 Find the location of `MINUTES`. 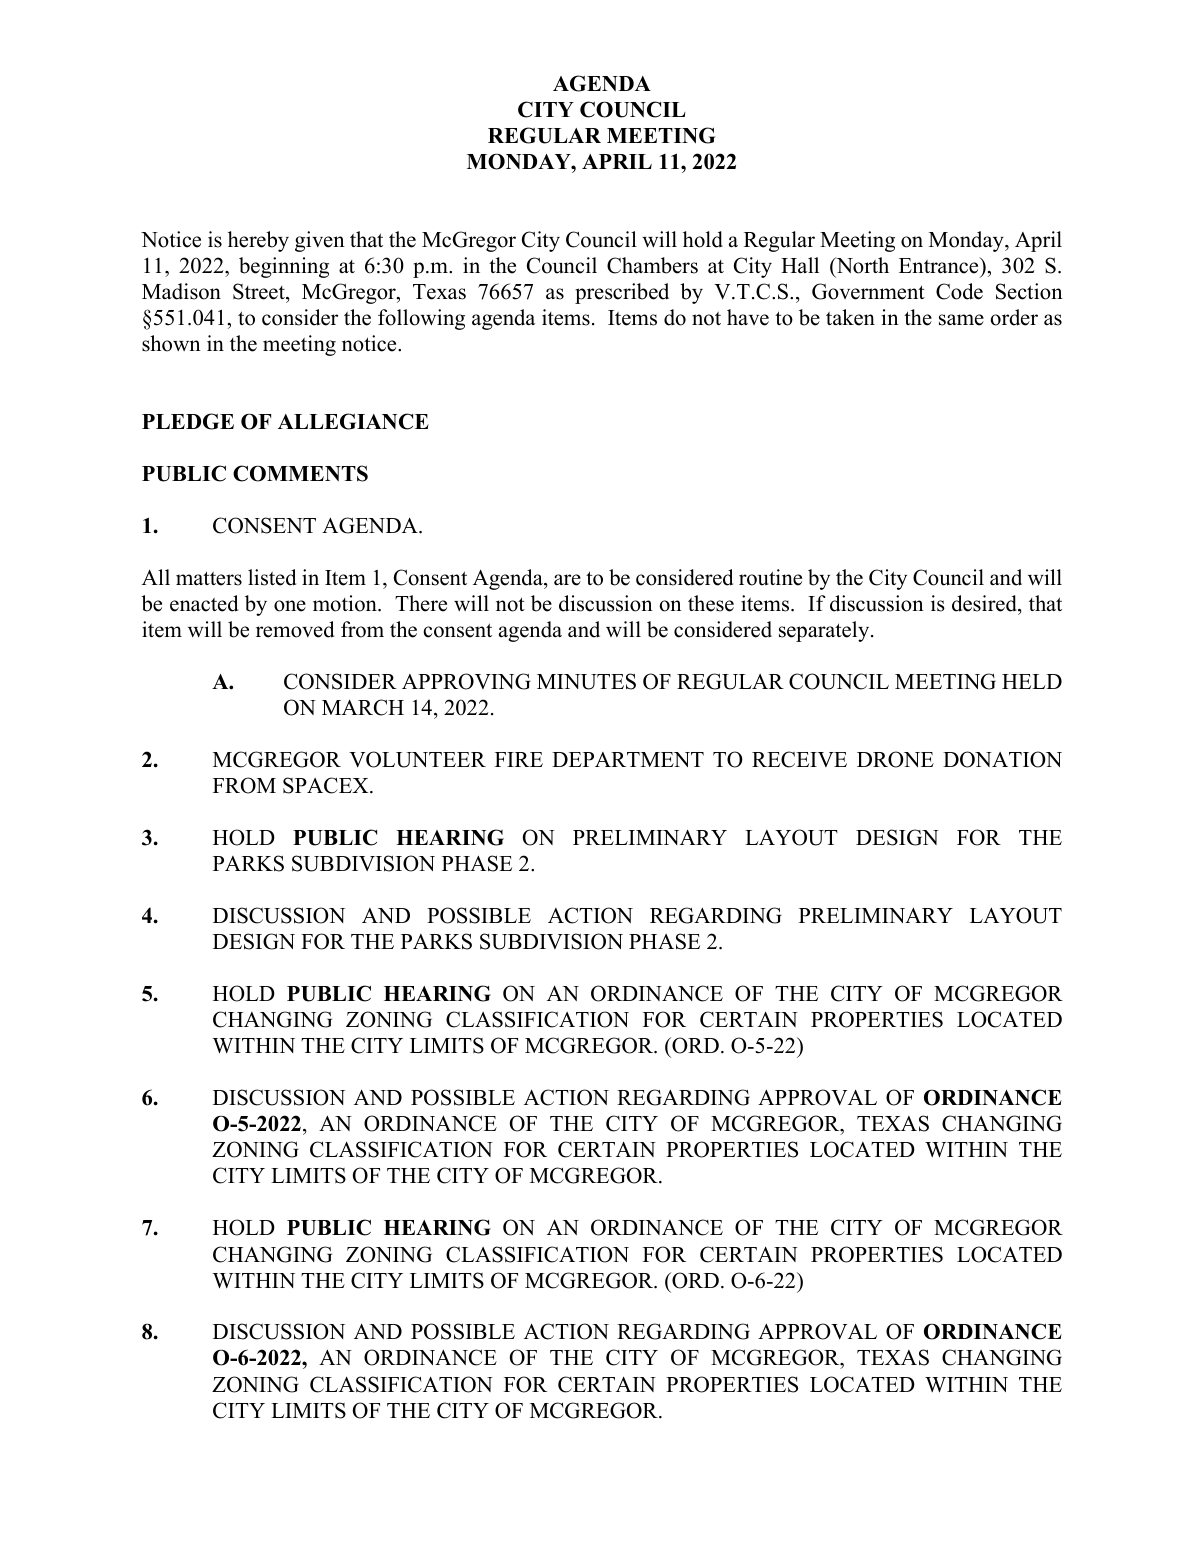

MINUTES is located at coordinates (586, 681).
